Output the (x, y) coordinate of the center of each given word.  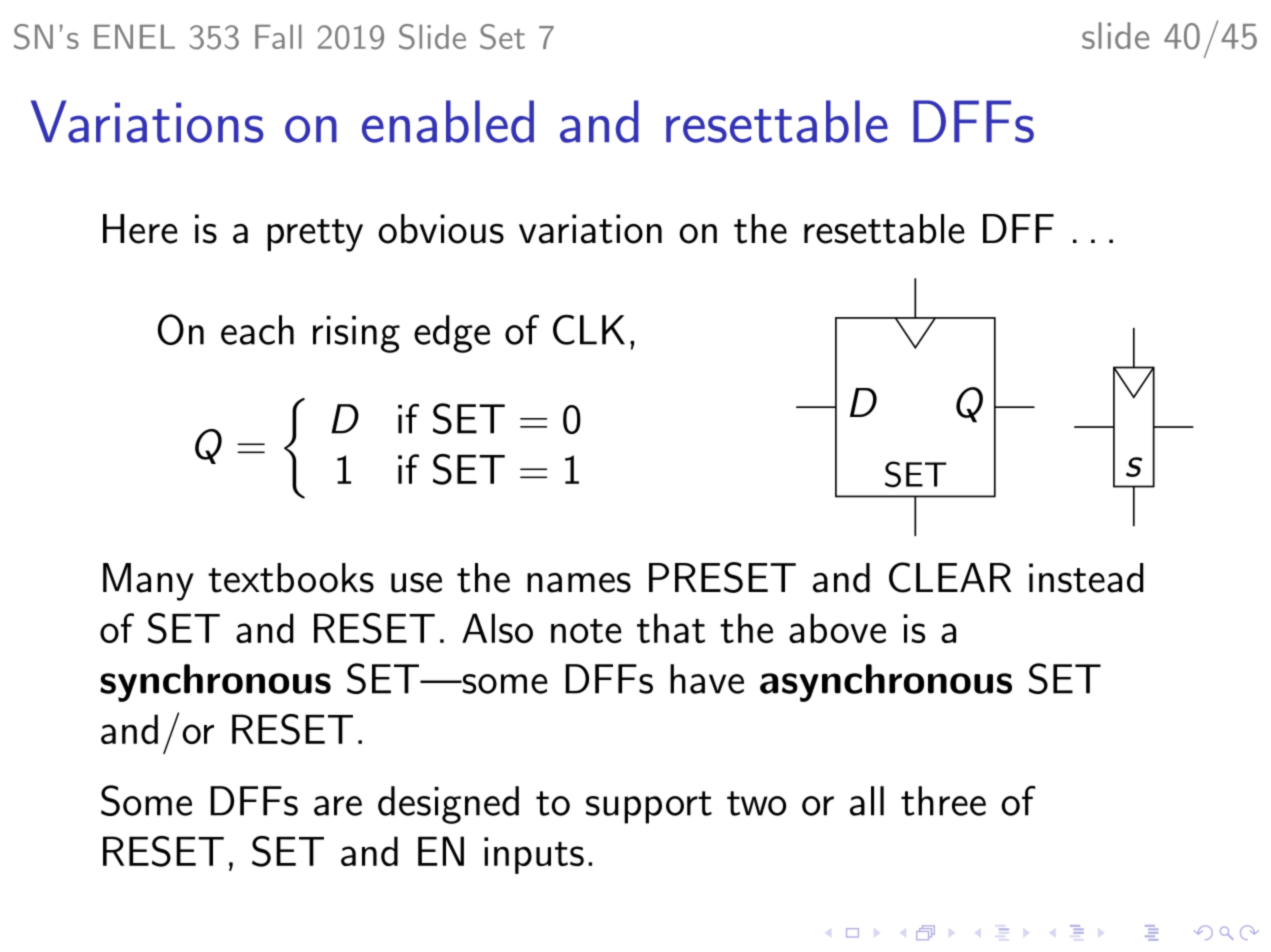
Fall (278, 36)
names (579, 583)
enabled (448, 121)
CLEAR (950, 577)
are (338, 806)
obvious (441, 229)
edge (452, 334)
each (257, 330)
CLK (589, 329)
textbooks (291, 578)
